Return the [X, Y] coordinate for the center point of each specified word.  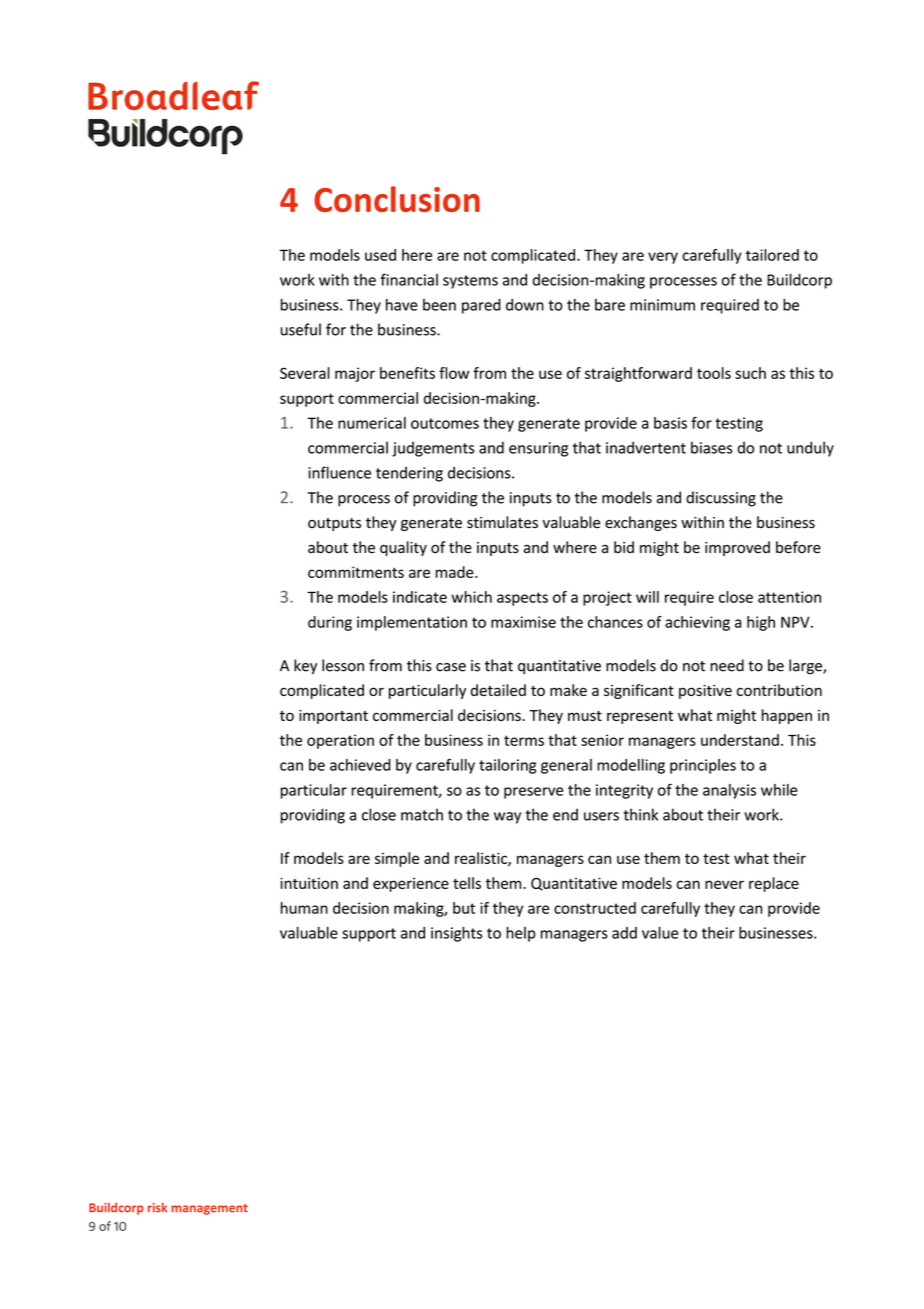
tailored [772, 255]
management [209, 1209]
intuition [309, 883]
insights [457, 934]
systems [470, 282]
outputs [334, 524]
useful [301, 329]
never [724, 884]
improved [737, 548]
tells [467, 883]
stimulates [502, 522]
